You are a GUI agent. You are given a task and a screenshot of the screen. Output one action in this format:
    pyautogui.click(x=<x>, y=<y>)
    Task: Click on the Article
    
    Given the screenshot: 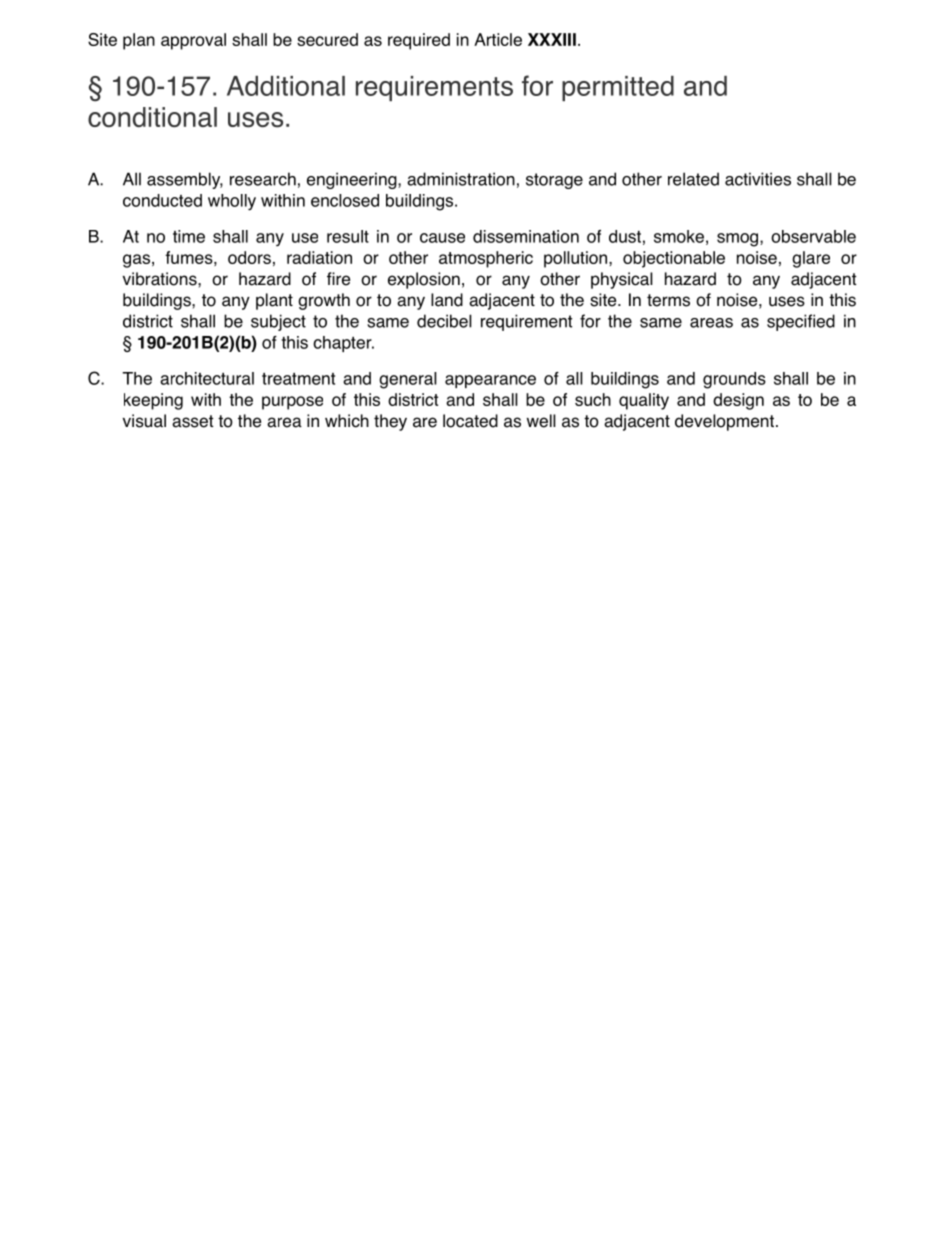 What is the action you would take?
    pyautogui.click(x=498, y=39)
